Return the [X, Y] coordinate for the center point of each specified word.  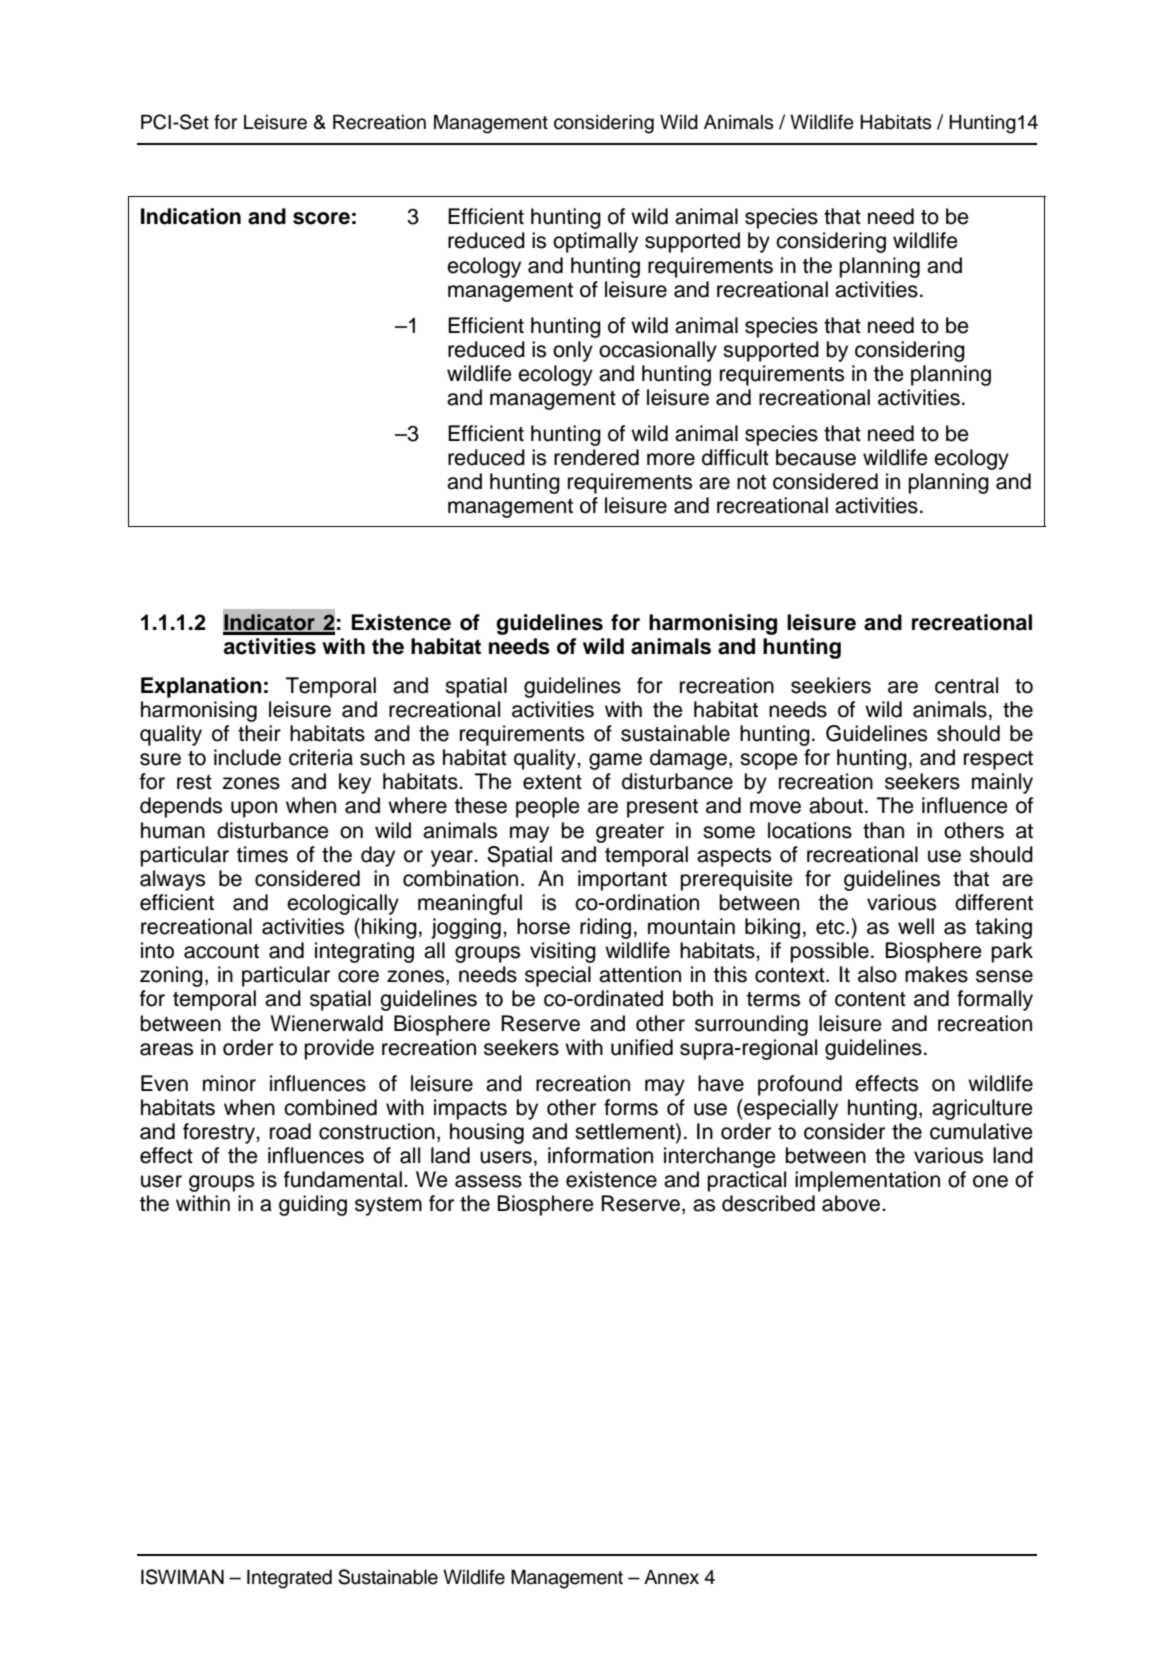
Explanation [201, 687]
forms [631, 1107]
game [615, 761]
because [816, 457]
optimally [595, 242]
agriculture [982, 1109]
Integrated [289, 1579]
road [290, 1131]
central [966, 685]
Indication [191, 216]
